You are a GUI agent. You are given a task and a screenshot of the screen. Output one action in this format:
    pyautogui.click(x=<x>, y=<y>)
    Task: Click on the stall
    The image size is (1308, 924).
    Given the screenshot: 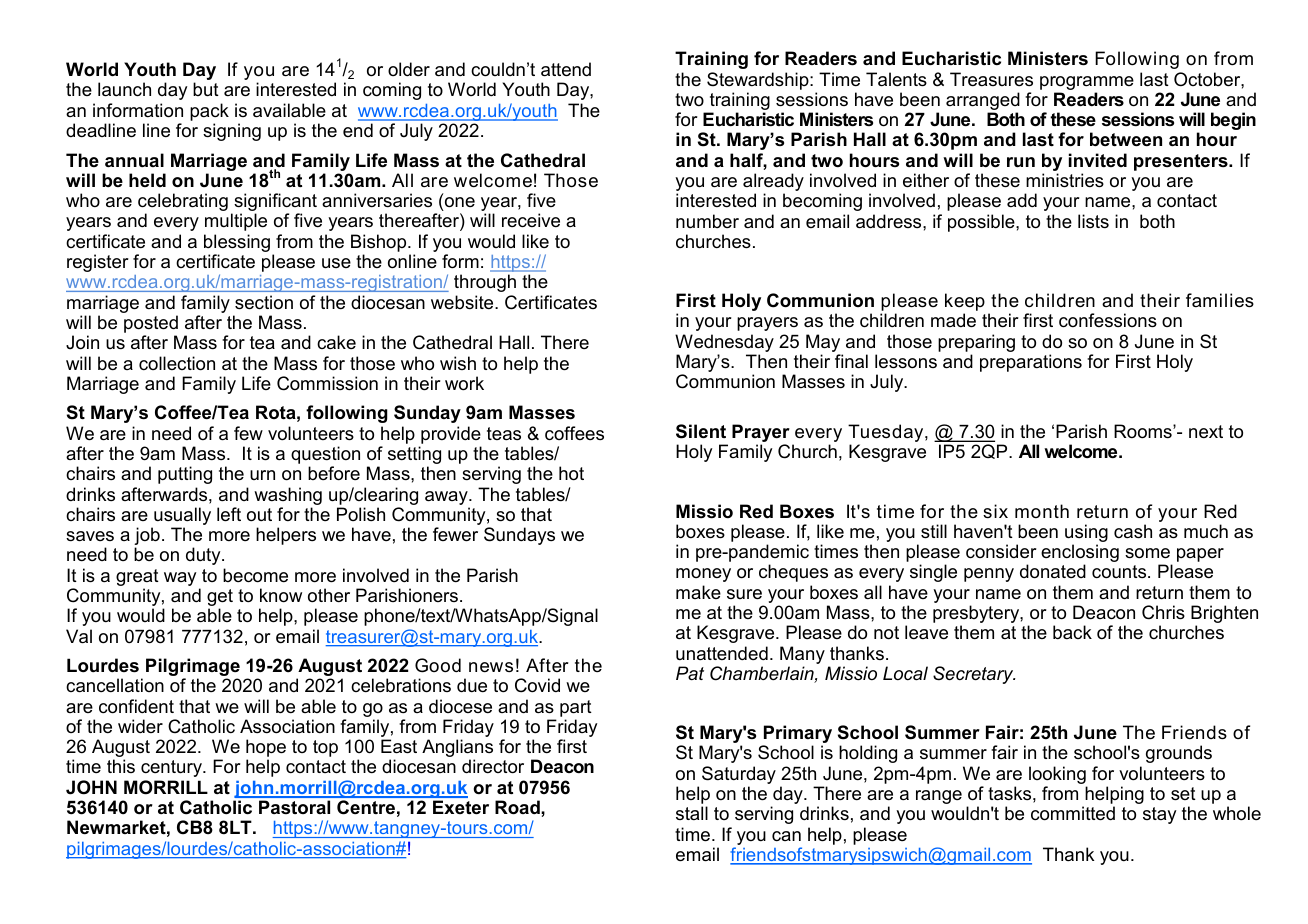 What is the action you would take?
    pyautogui.click(x=692, y=813)
